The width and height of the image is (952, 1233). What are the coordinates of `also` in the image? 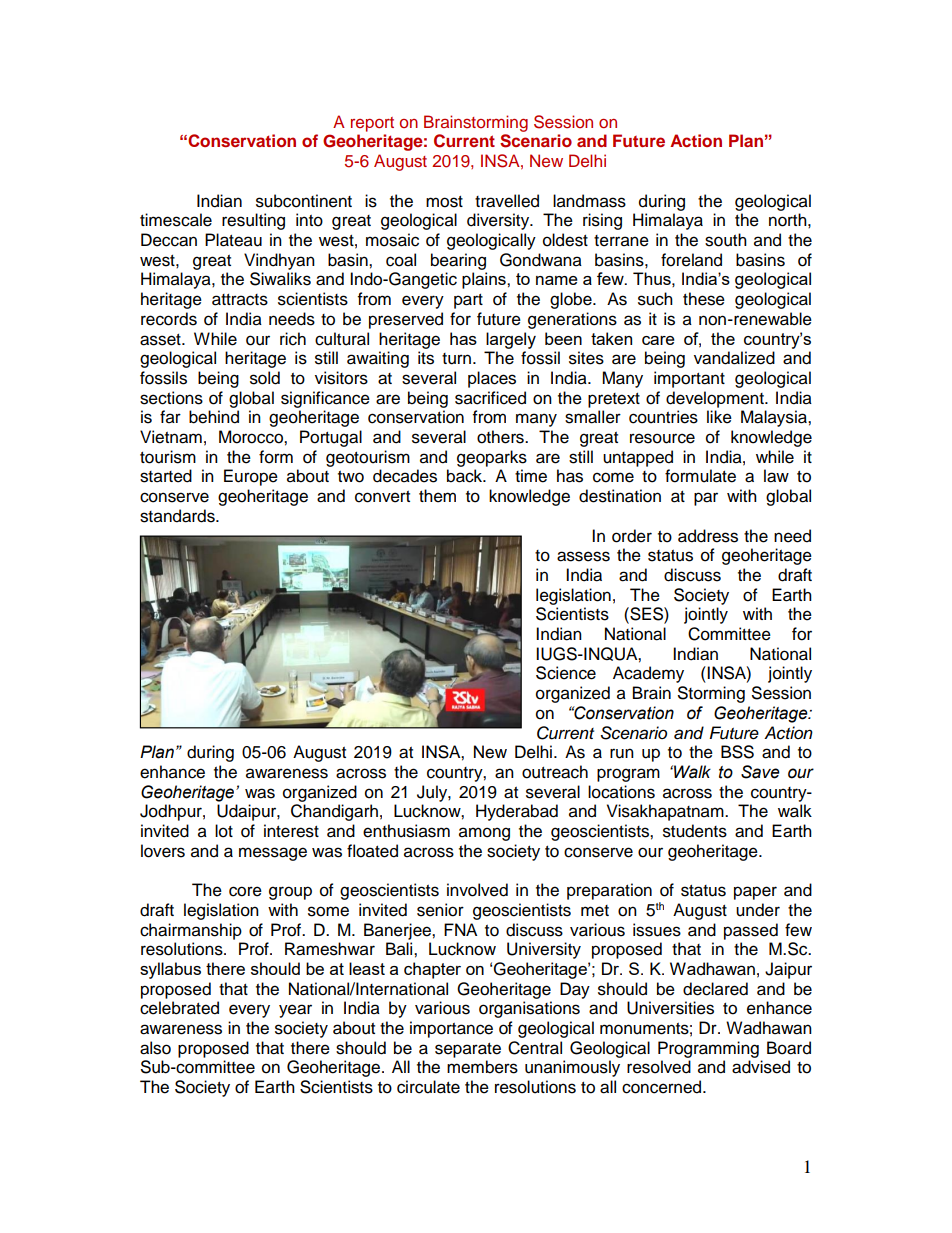 It's located at (155, 1048).
